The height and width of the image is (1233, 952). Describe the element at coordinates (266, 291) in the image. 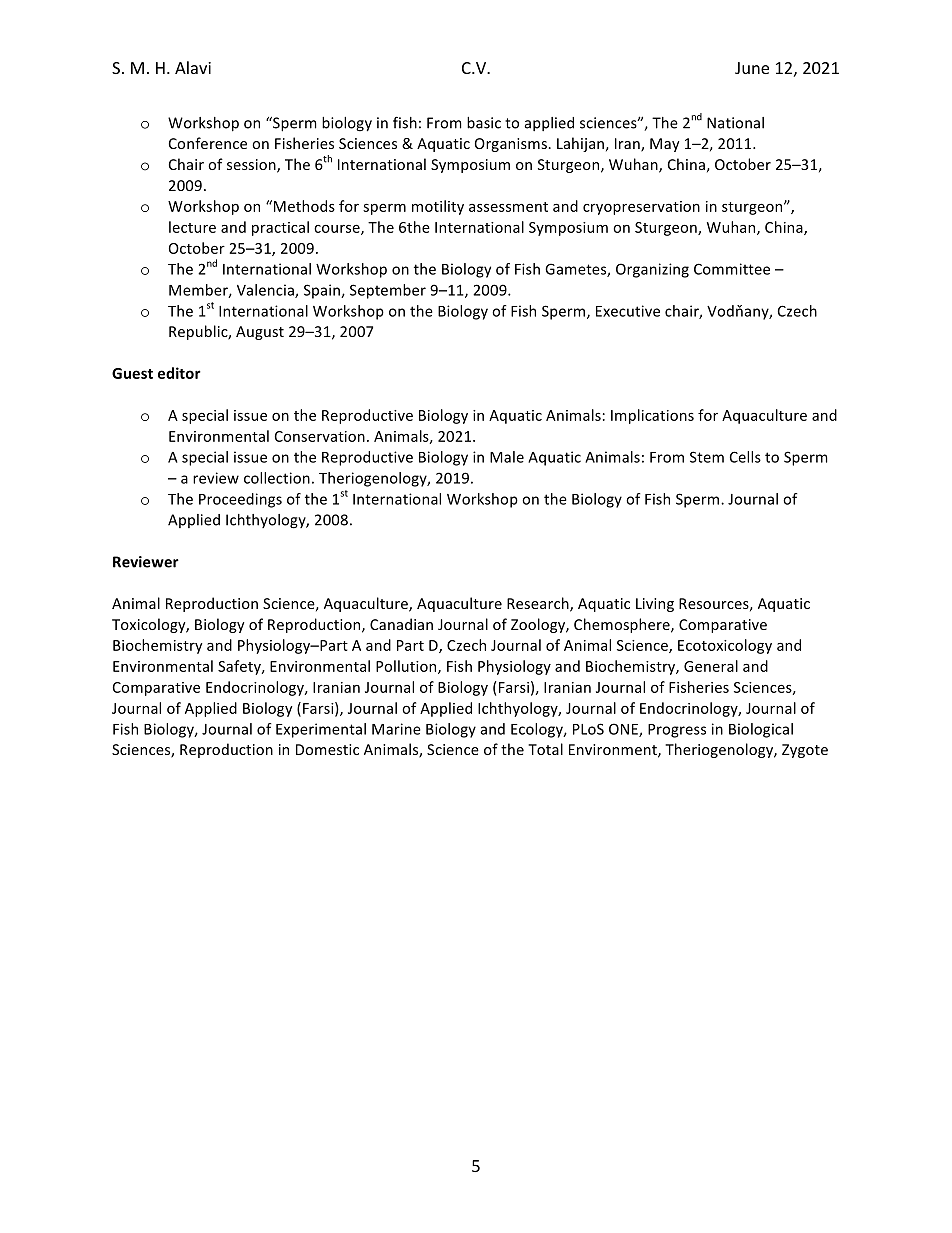

I see `Valencia` at that location.
